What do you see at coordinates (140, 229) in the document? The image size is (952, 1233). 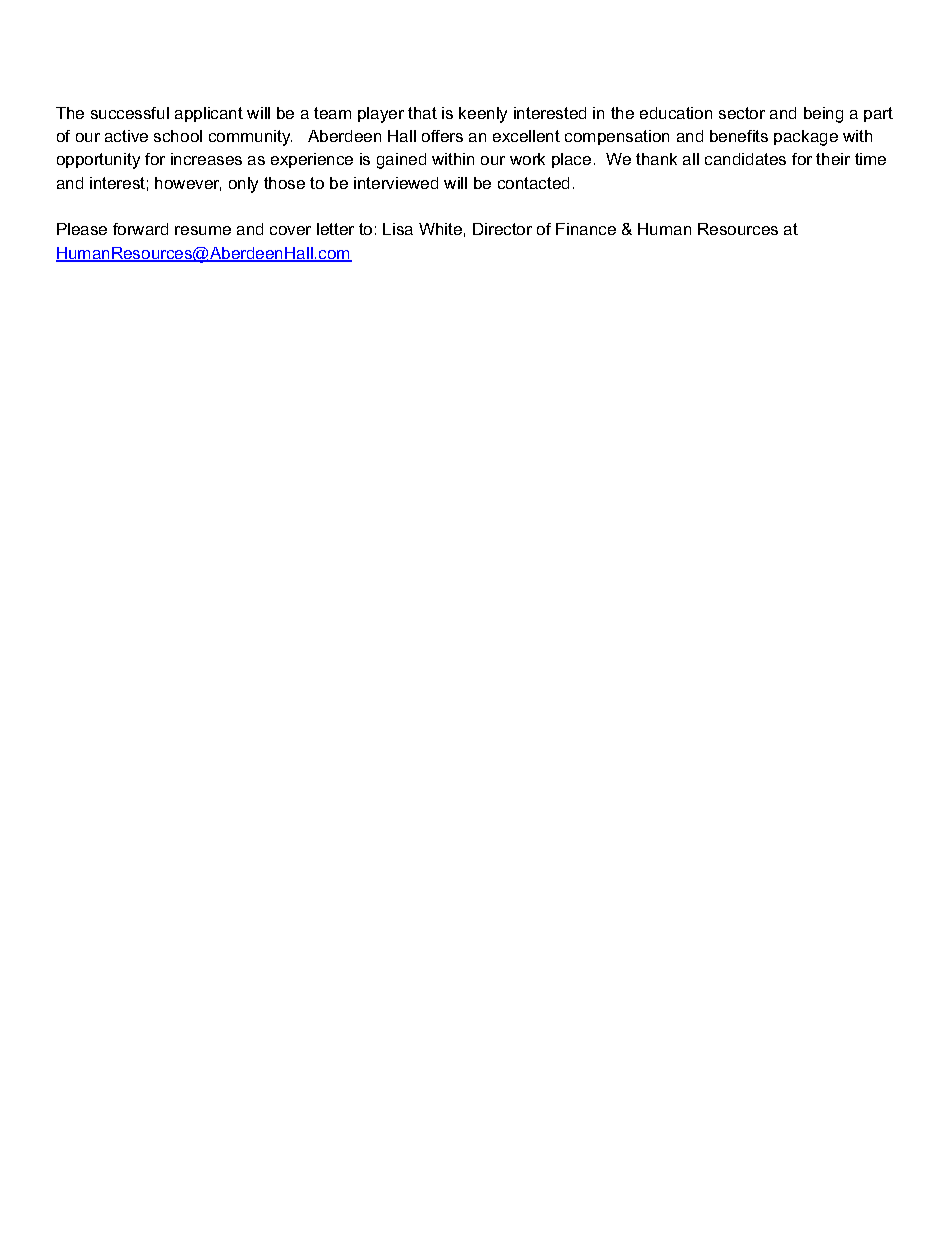 I see `forward` at bounding box center [140, 229].
